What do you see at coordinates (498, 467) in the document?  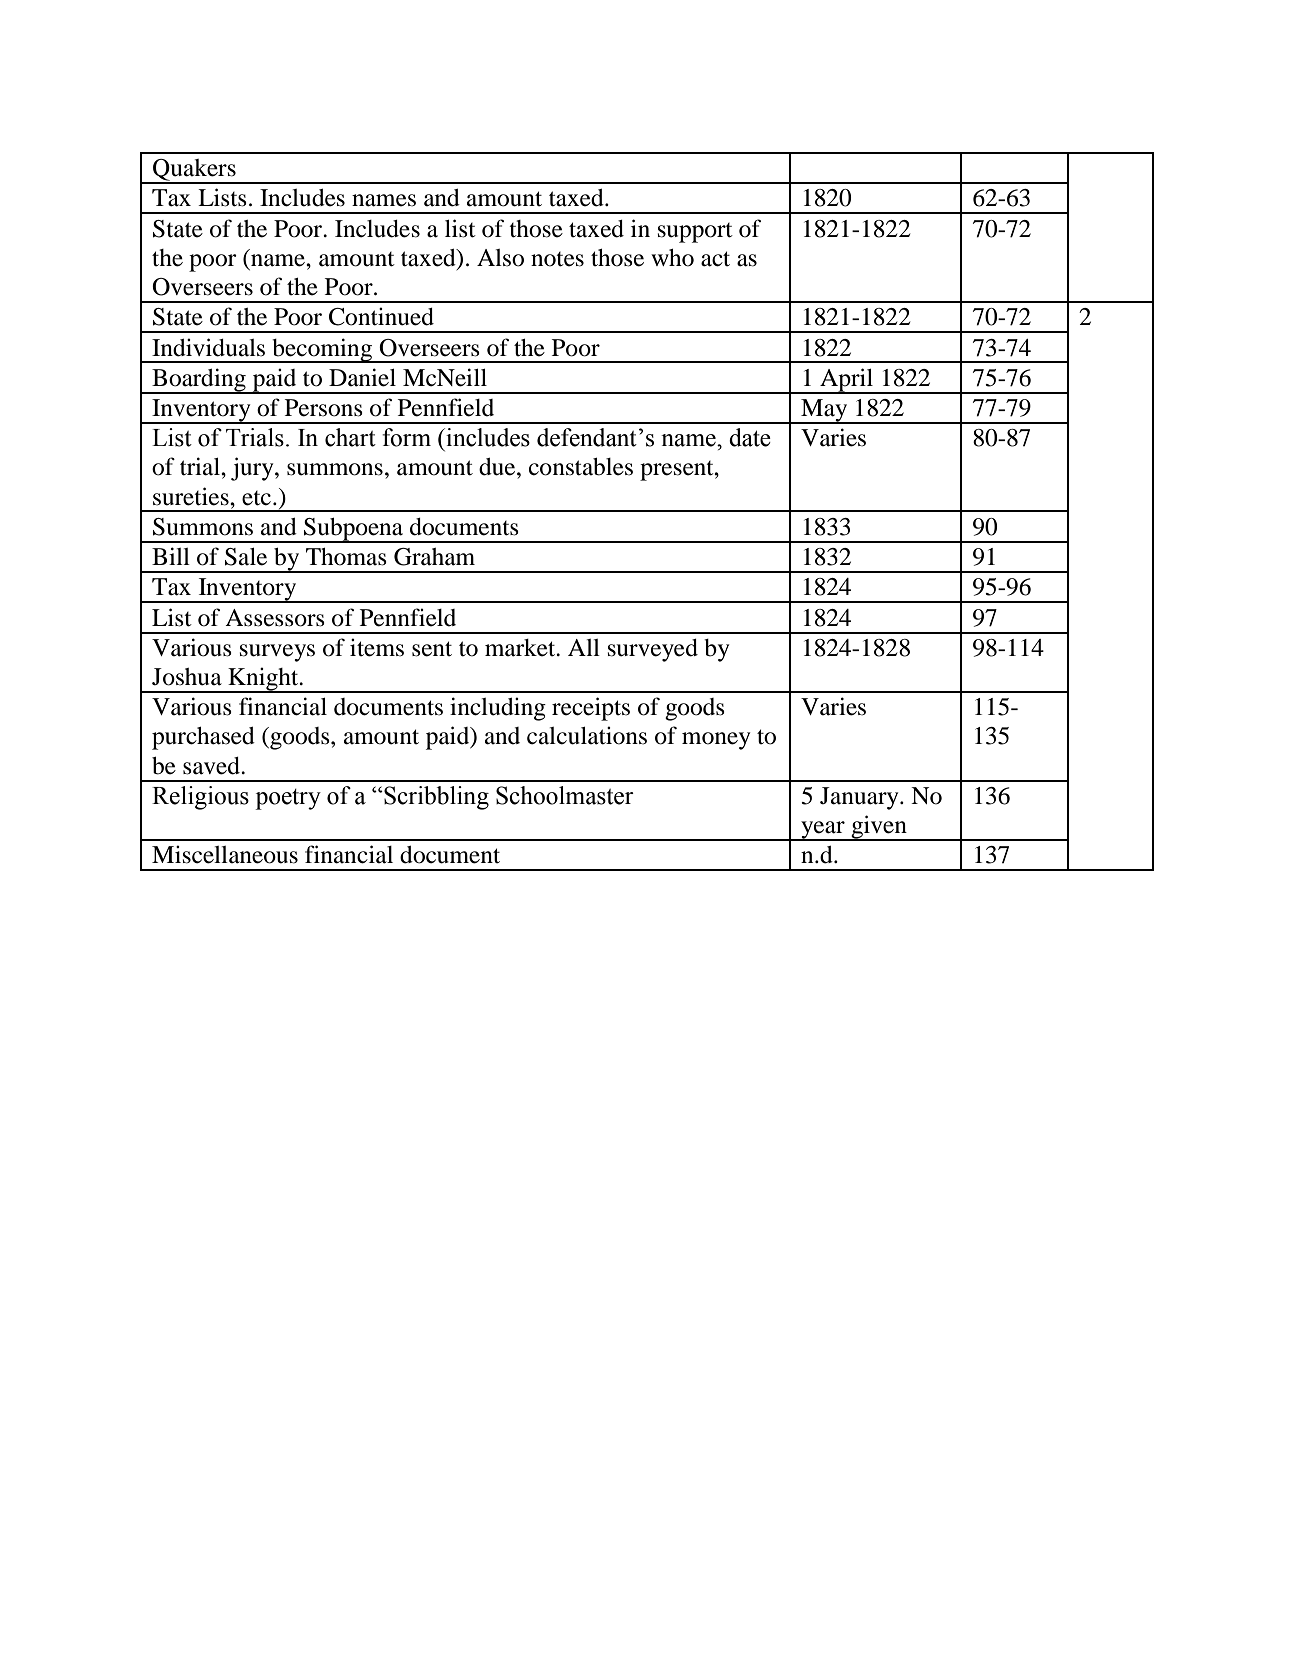 I see `due` at bounding box center [498, 467].
